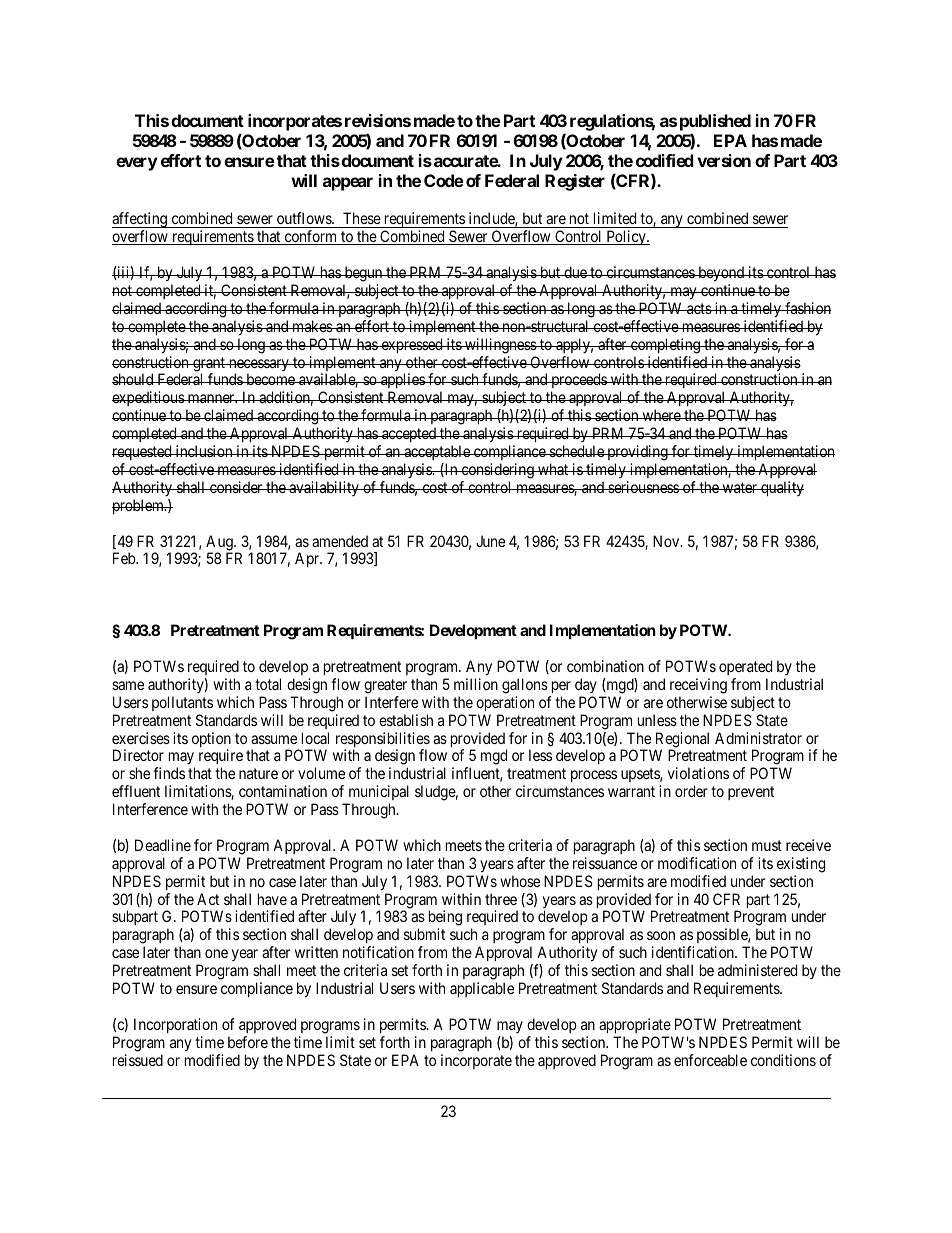  What do you see at coordinates (137, 164) in the screenshot?
I see `every` at bounding box center [137, 164].
